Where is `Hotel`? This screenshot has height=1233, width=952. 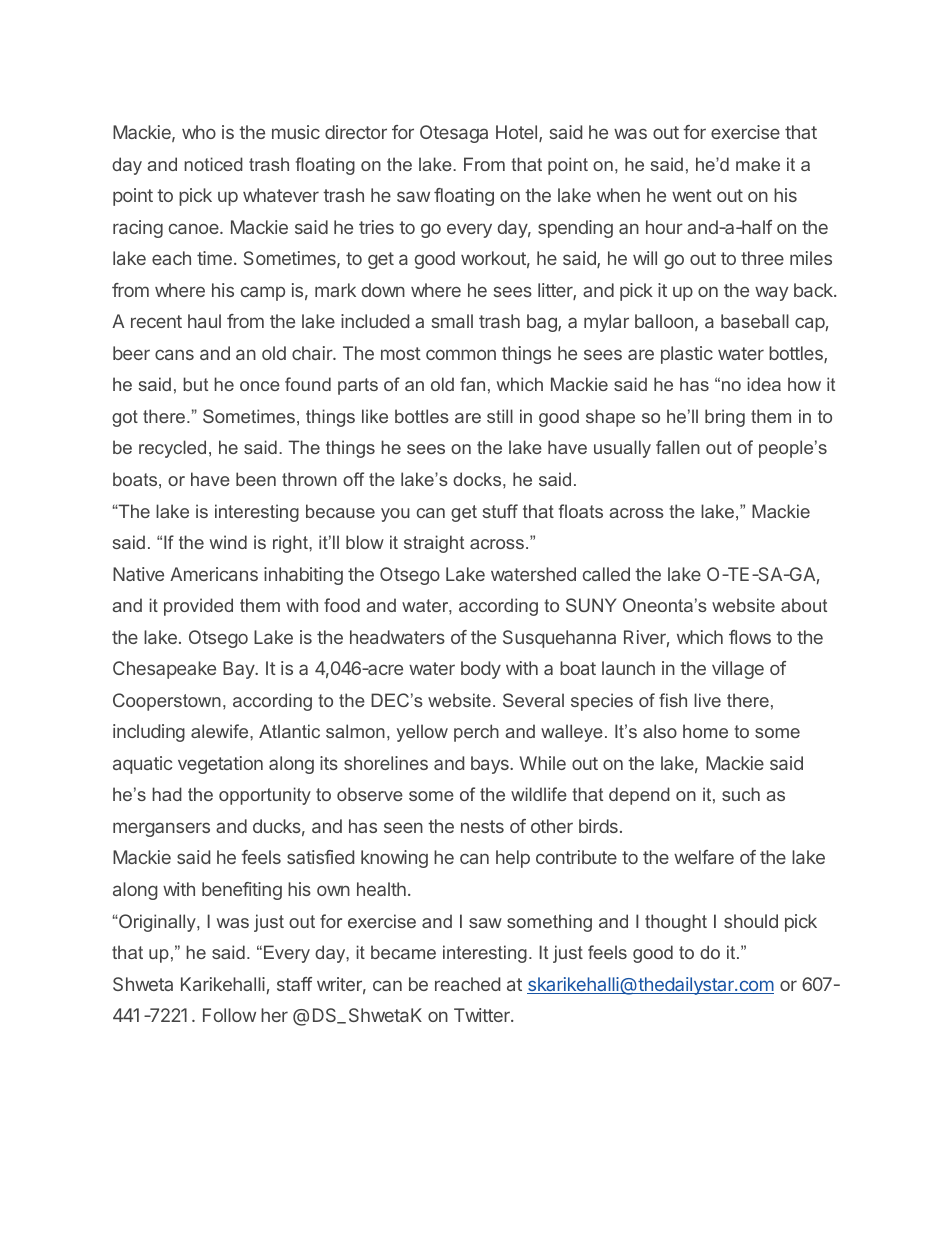
Hotel is located at coordinates (518, 133).
